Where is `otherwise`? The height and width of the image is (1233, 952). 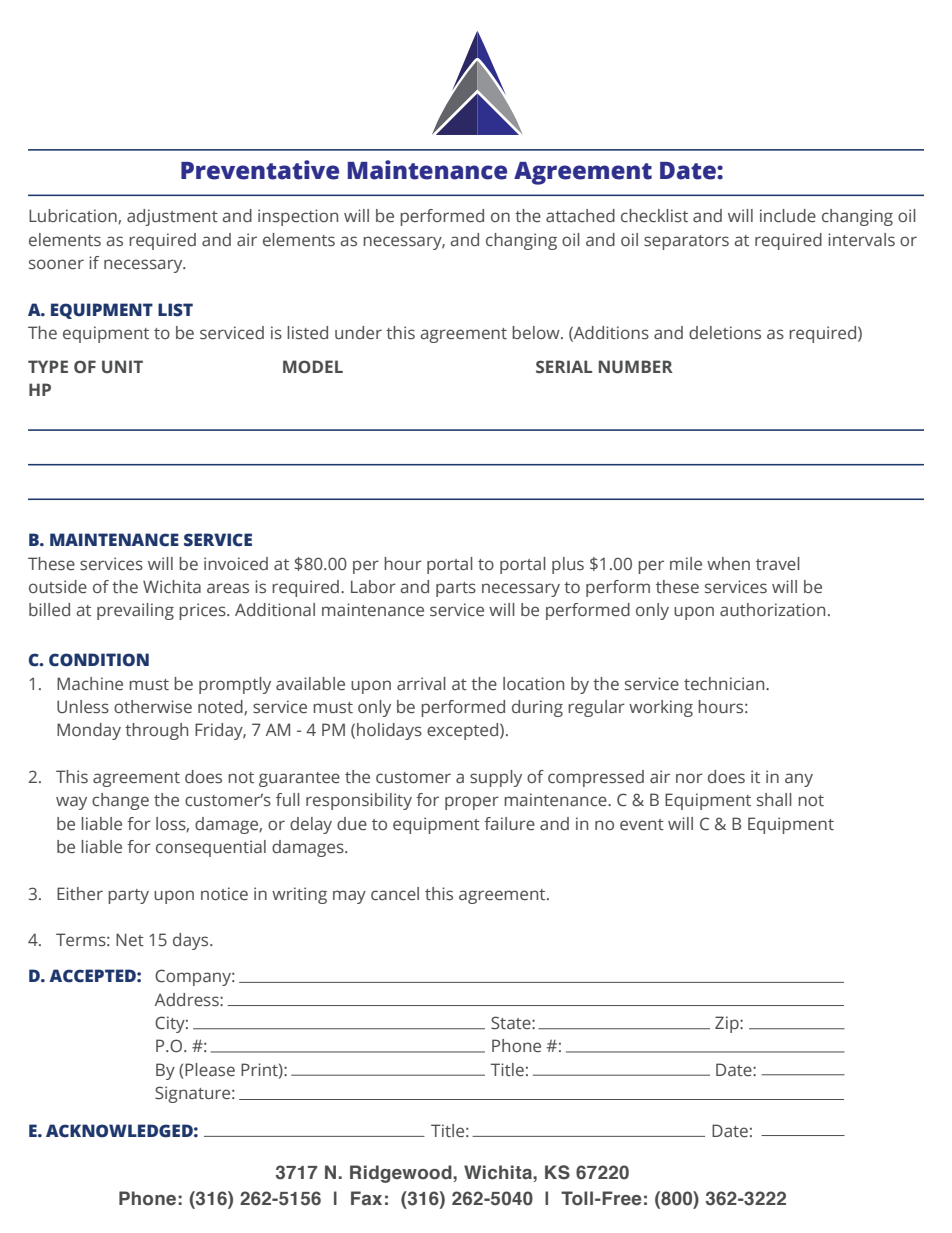
otherwise is located at coordinates (153, 707).
